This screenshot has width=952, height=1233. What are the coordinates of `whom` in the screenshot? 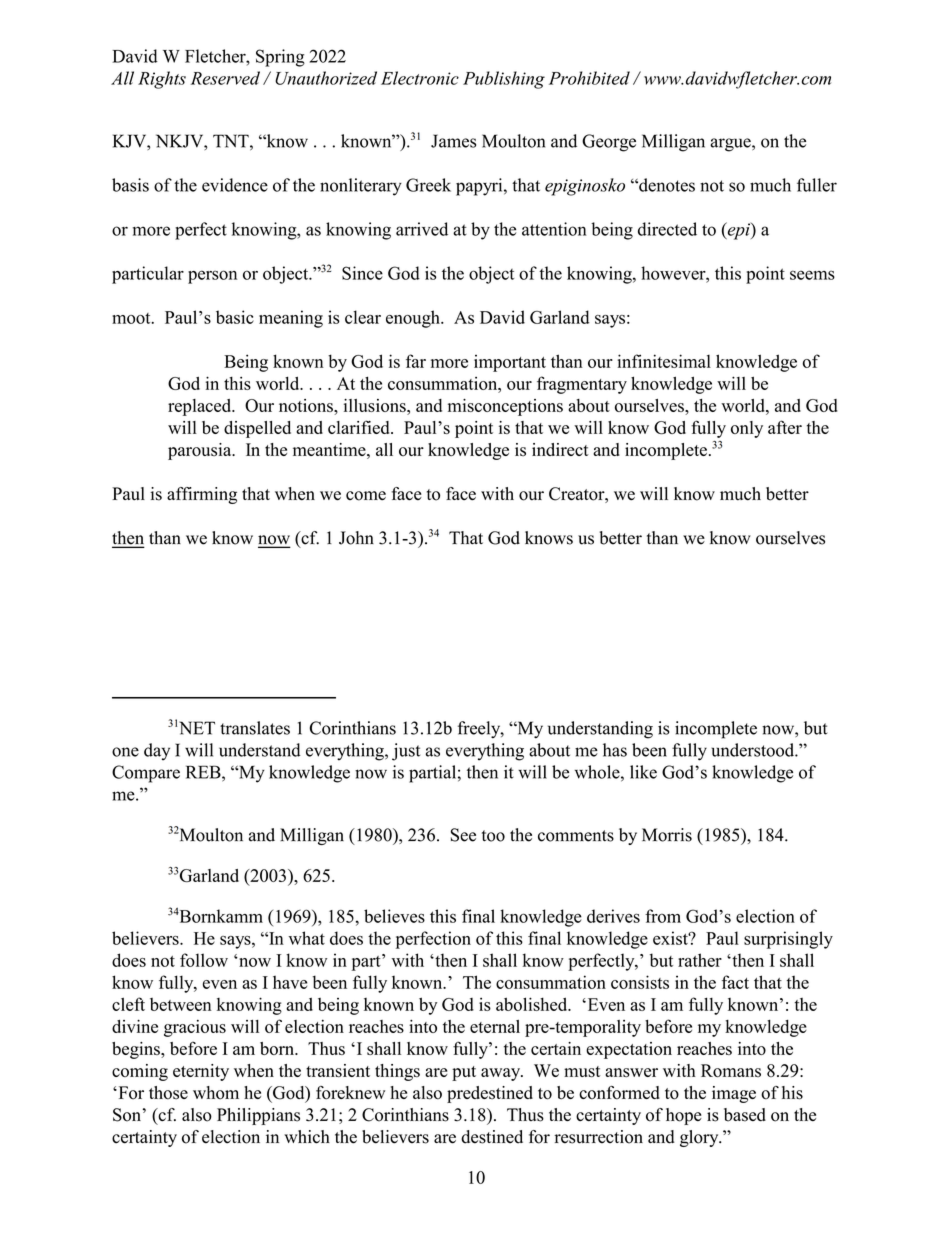 It's located at (216, 1093).
